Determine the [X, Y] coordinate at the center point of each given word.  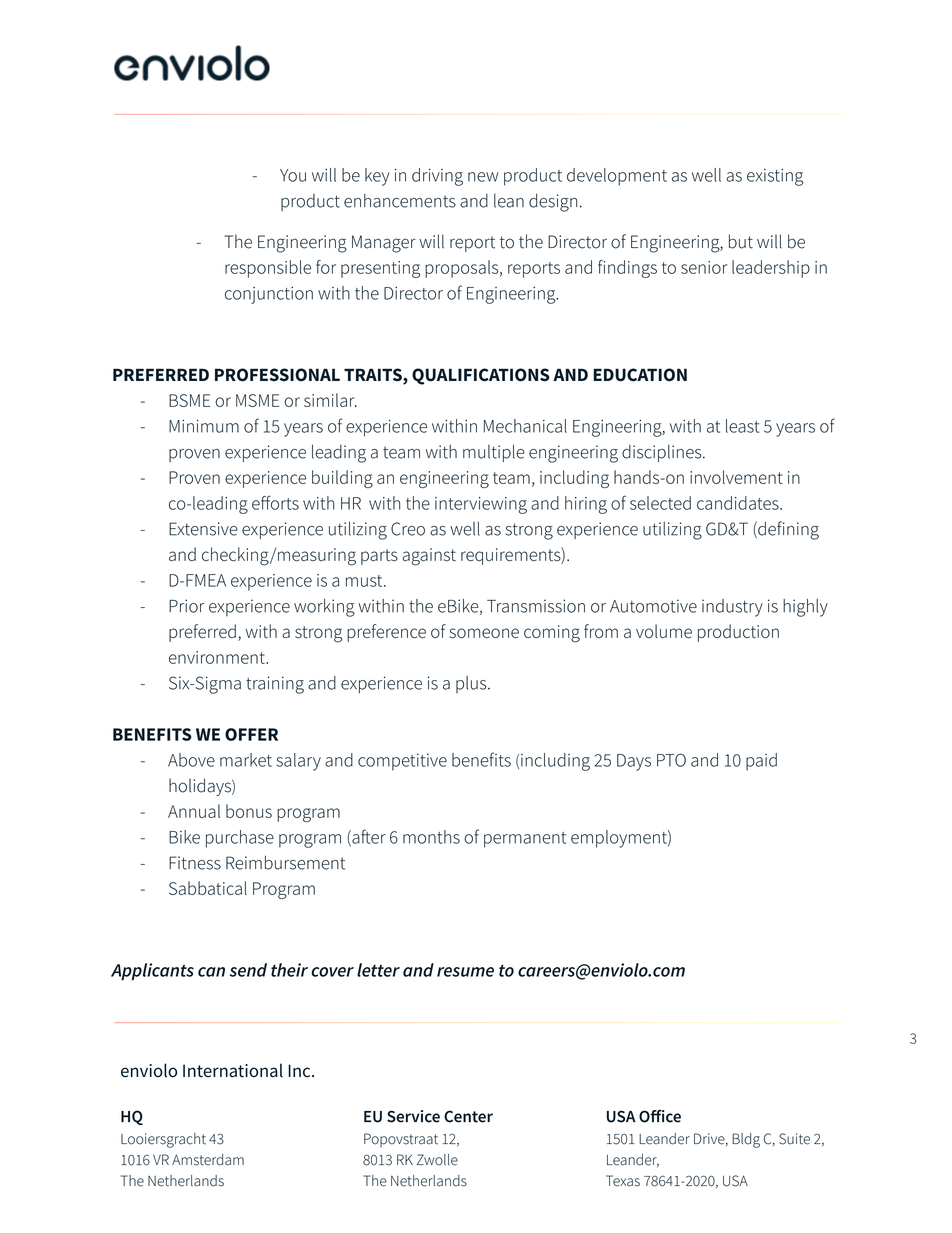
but [741, 241]
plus [472, 684]
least [742, 426]
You [293, 175]
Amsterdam [208, 1160]
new [483, 177]
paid [761, 762]
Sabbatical [208, 888]
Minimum [204, 426]
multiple [494, 453]
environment [218, 657]
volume [664, 631]
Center [468, 1116]
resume [465, 972]
